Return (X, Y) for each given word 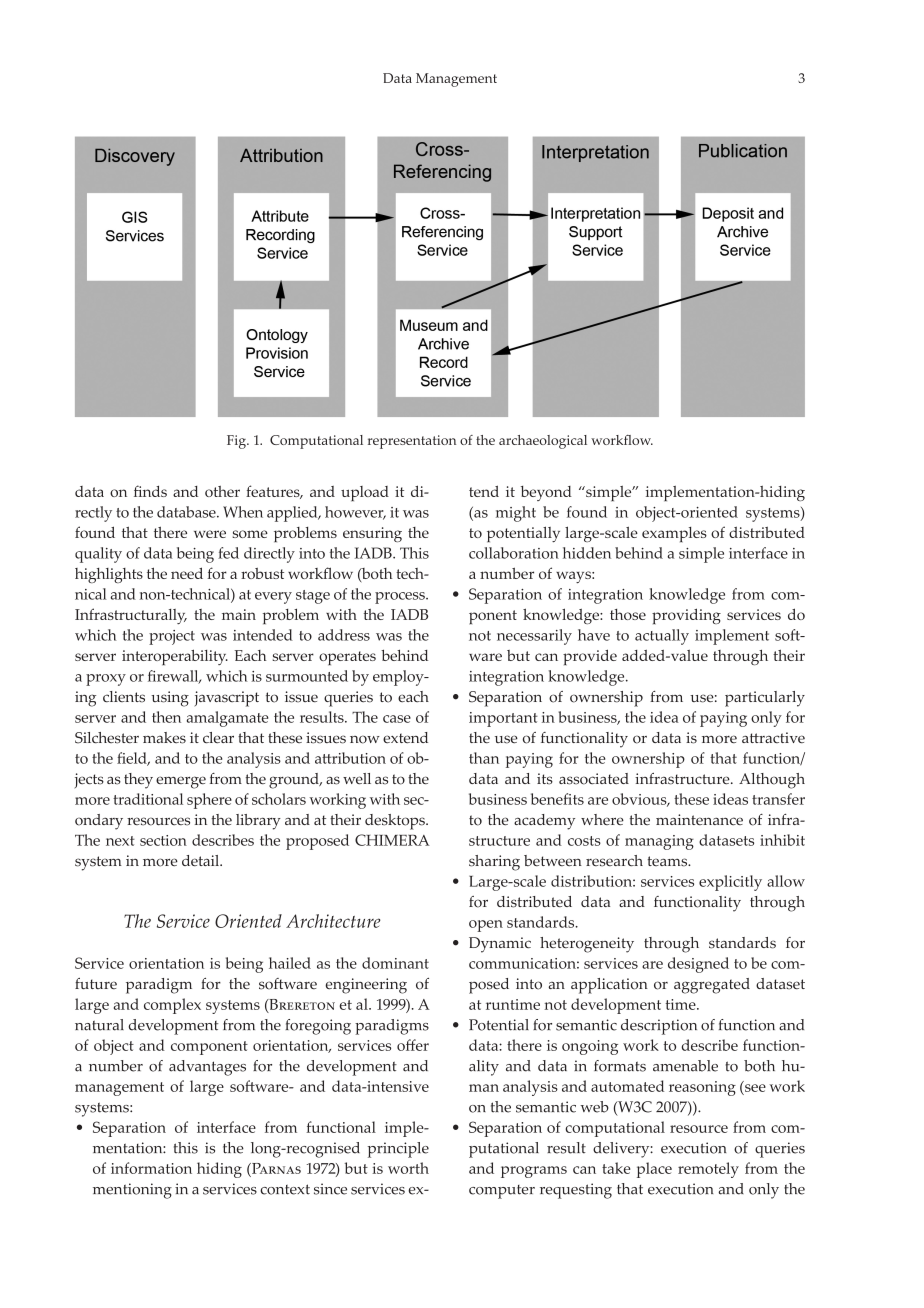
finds (150, 491)
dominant (395, 963)
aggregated (712, 986)
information (151, 1168)
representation (412, 442)
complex (172, 1006)
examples (674, 535)
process (401, 598)
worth (408, 1168)
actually (662, 637)
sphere (209, 801)
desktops (396, 822)
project (172, 637)
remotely (708, 1170)
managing (659, 842)
